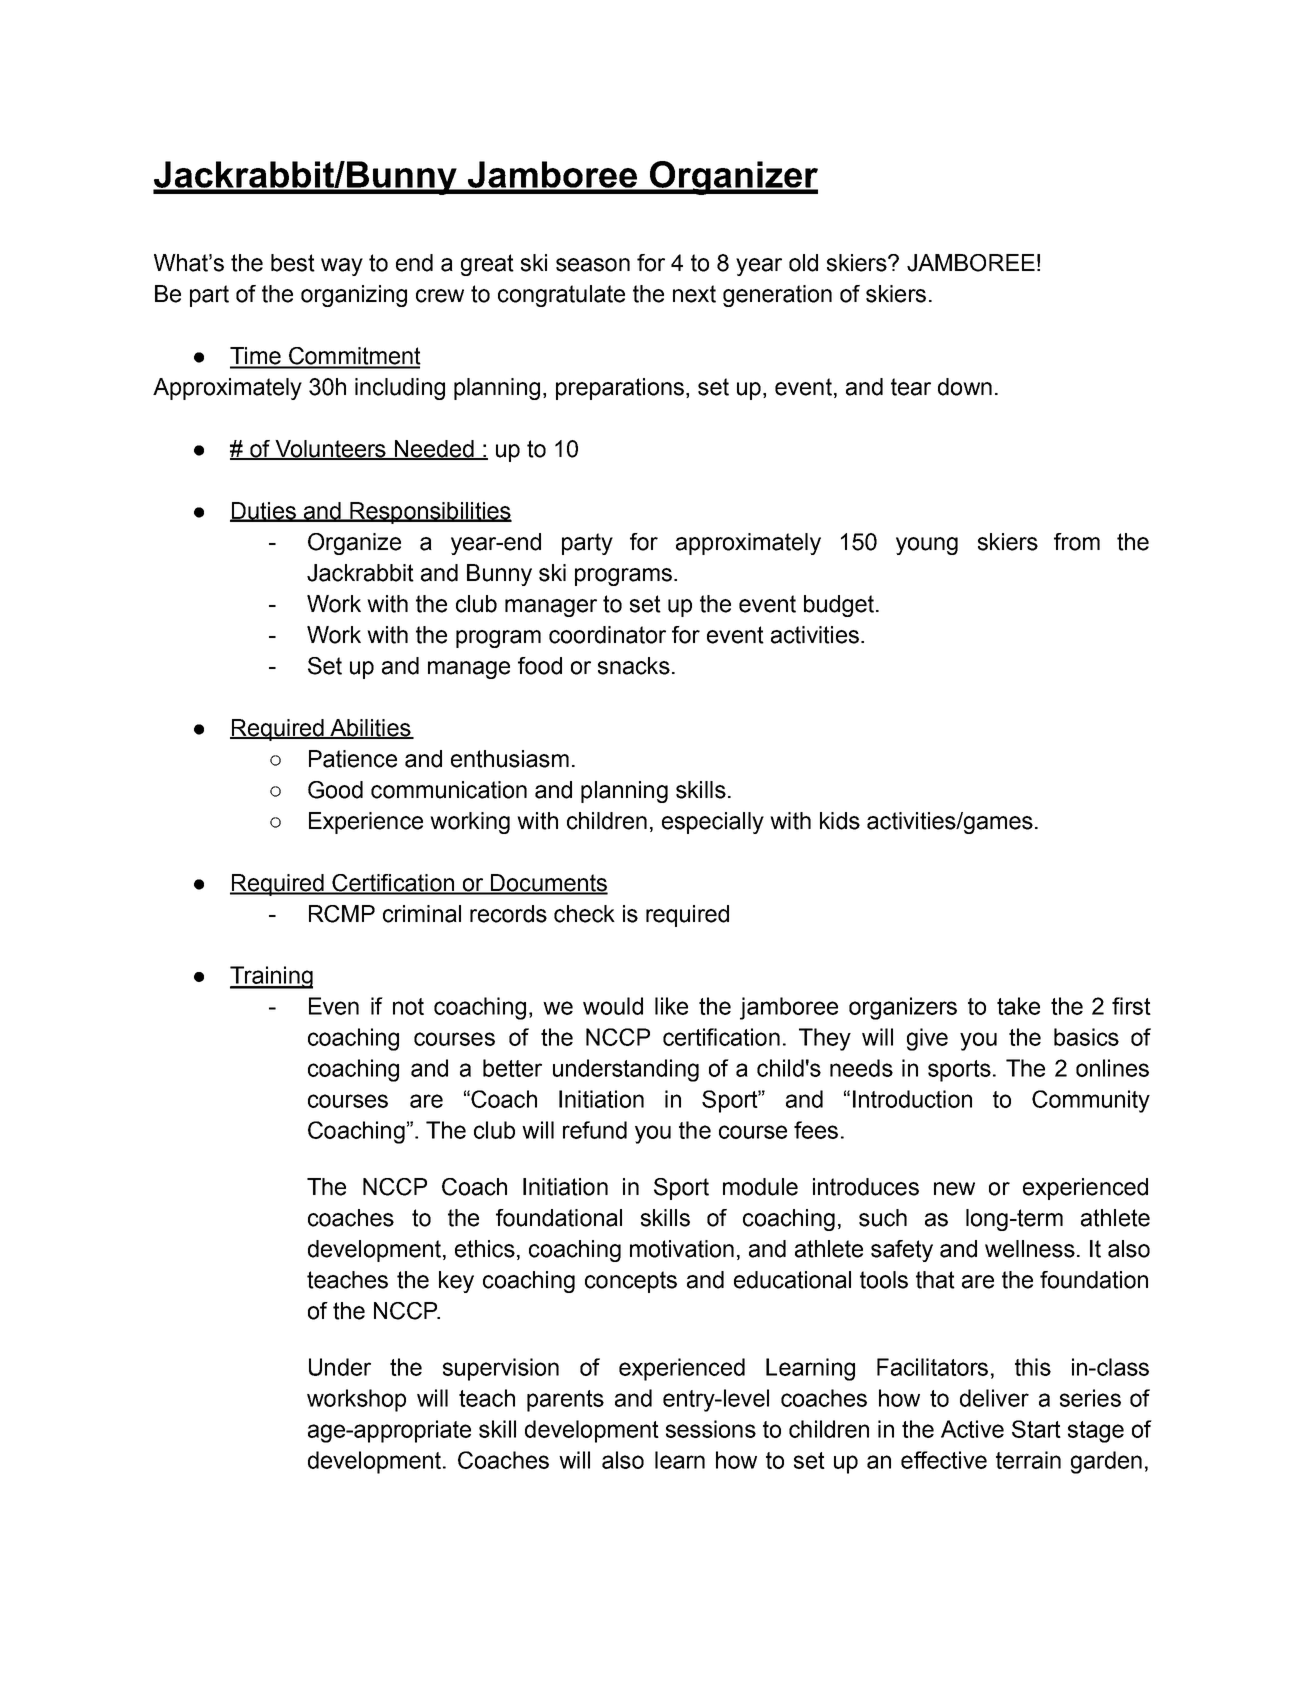 This image has width=1304, height=1687. Describe the element at coordinates (965, 387) in the image. I see `down` at that location.
